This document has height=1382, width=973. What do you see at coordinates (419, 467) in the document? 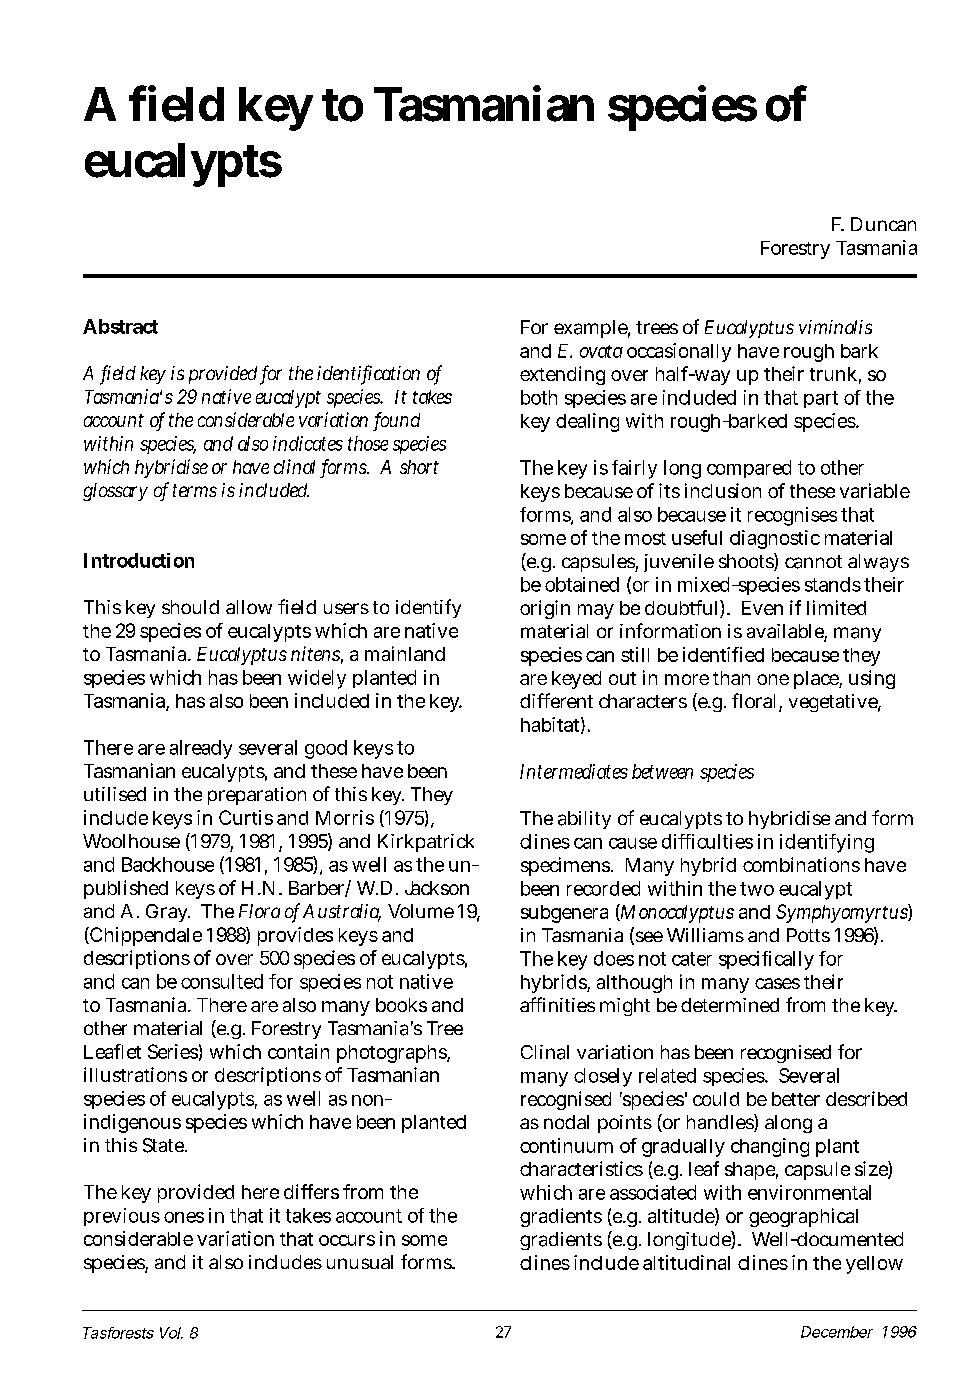
I see `short` at bounding box center [419, 467].
